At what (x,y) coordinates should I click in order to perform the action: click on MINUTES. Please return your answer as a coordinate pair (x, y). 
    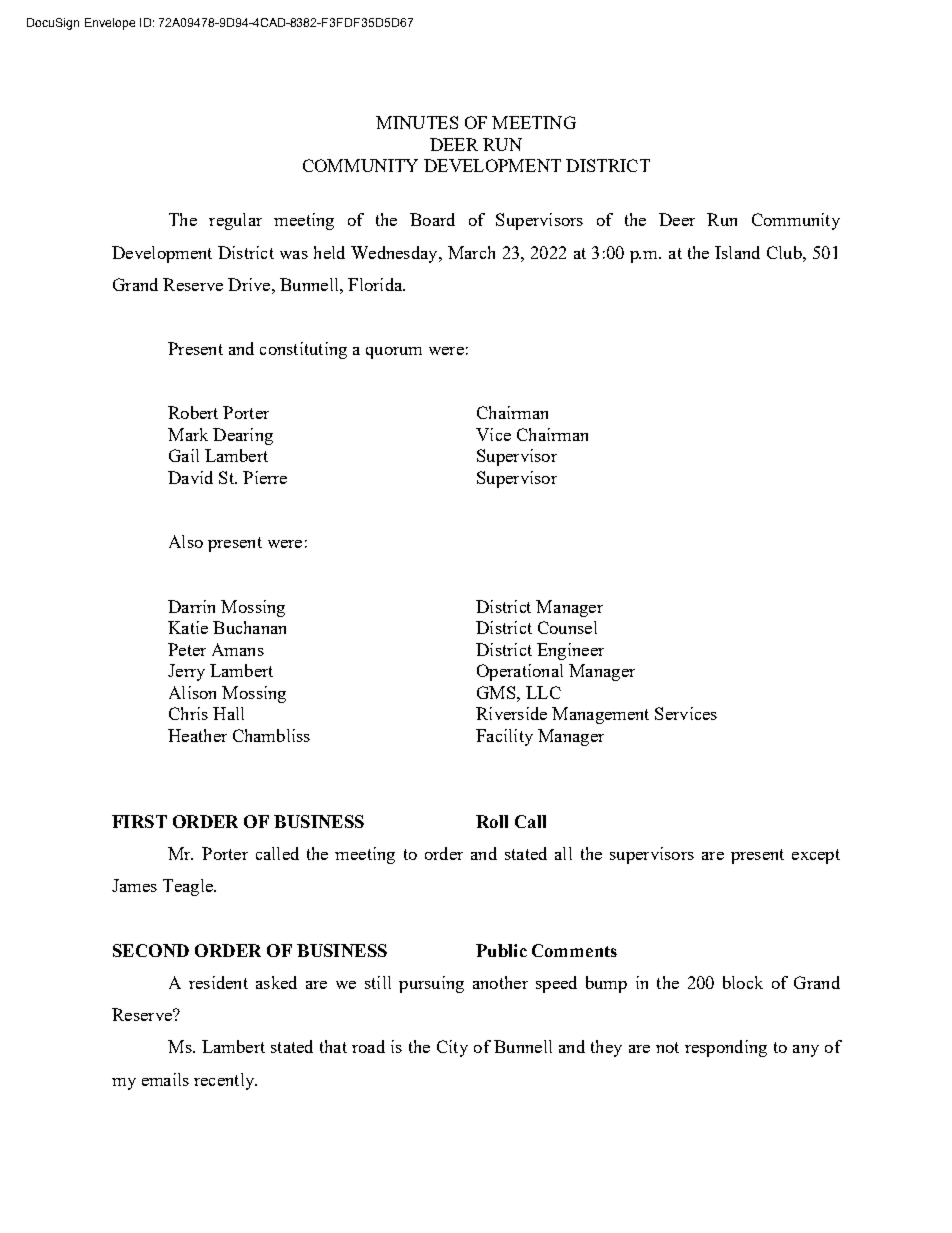
    Looking at the image, I should click on (417, 122).
